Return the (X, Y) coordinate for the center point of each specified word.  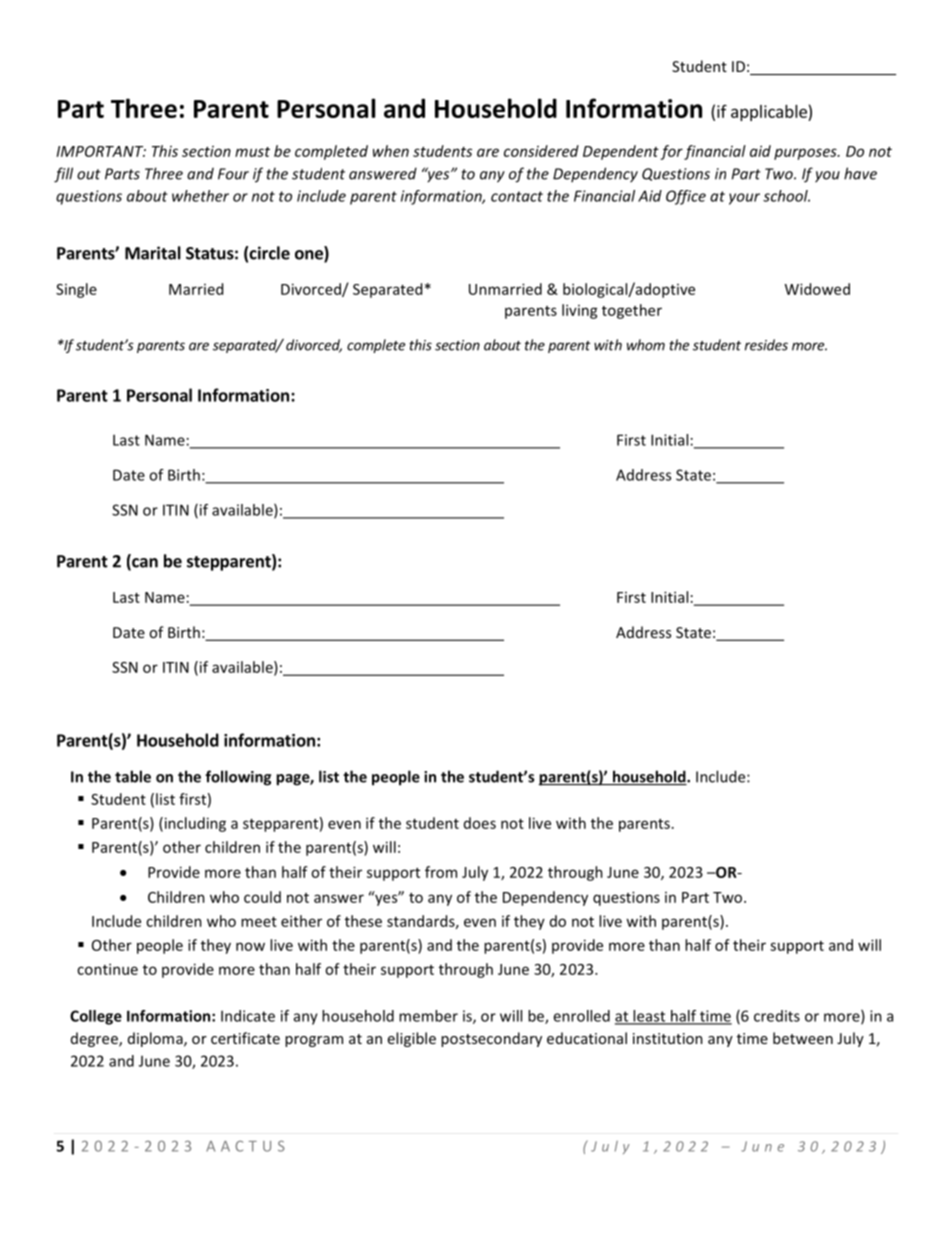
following (238, 778)
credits (777, 1016)
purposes (806, 154)
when (391, 151)
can (144, 564)
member (428, 1016)
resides (766, 345)
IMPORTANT (101, 151)
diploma (156, 1039)
